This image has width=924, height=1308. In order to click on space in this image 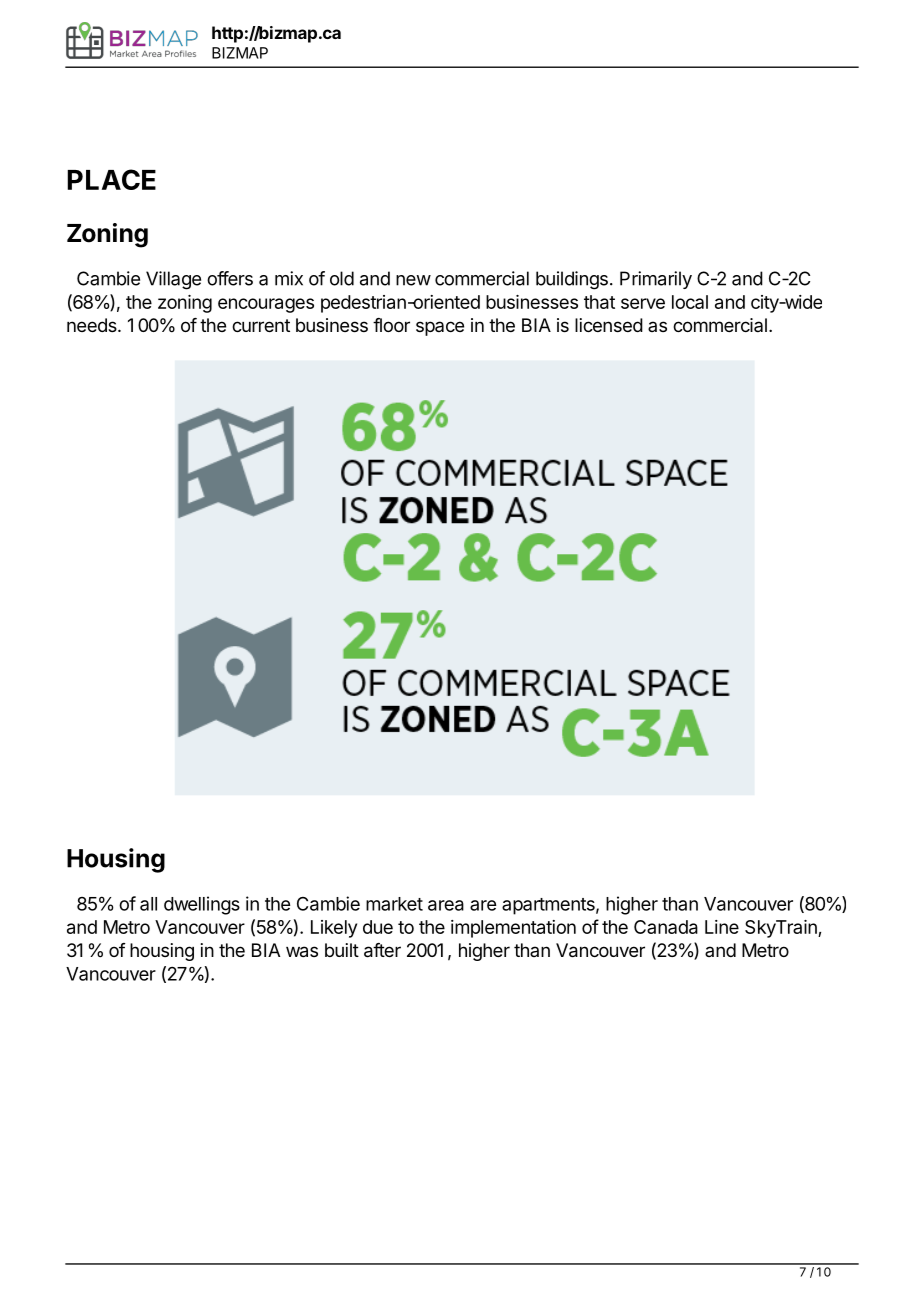, I will do `click(440, 328)`.
